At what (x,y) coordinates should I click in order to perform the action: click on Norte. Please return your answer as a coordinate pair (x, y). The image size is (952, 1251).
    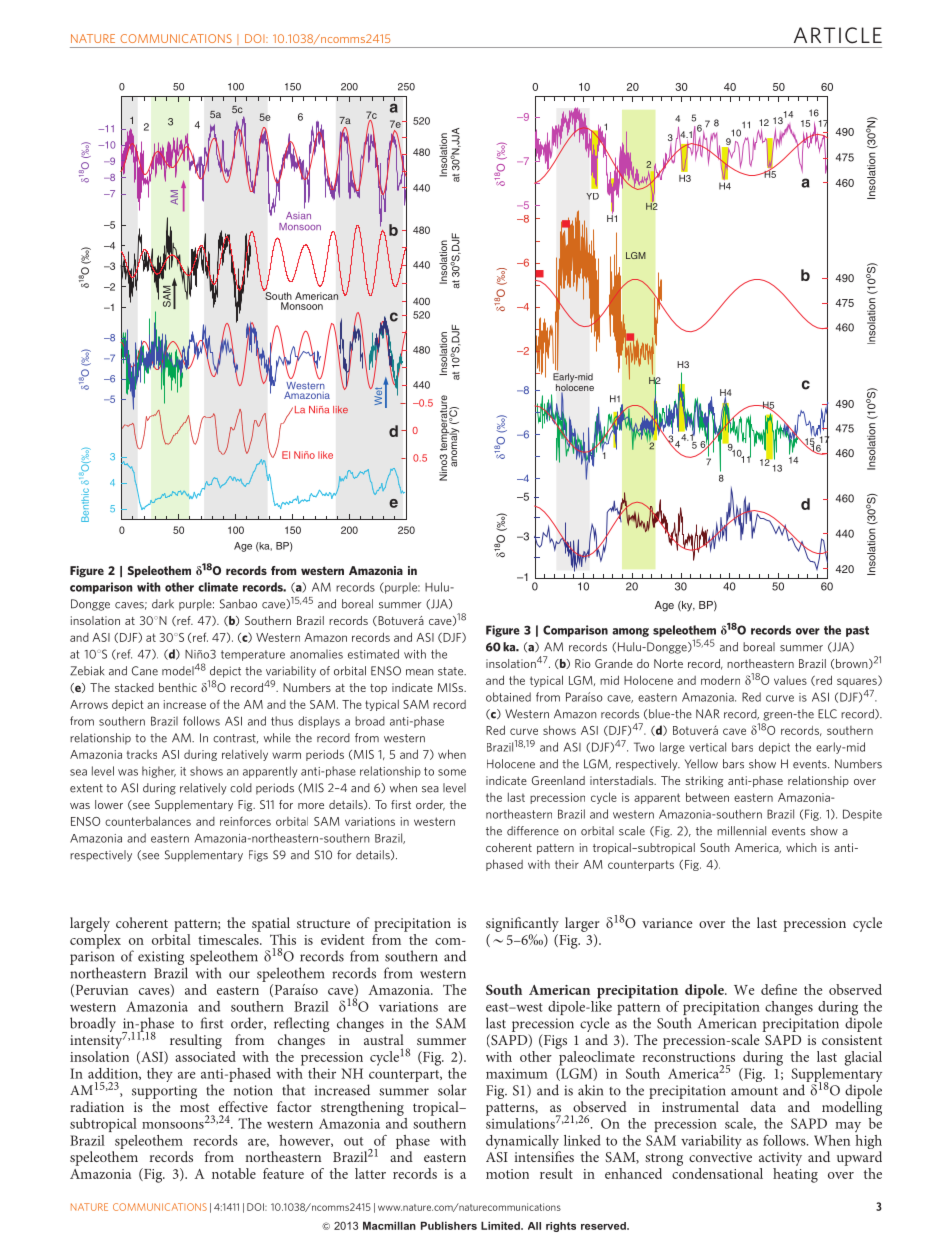
    Looking at the image, I should click on (668, 663).
